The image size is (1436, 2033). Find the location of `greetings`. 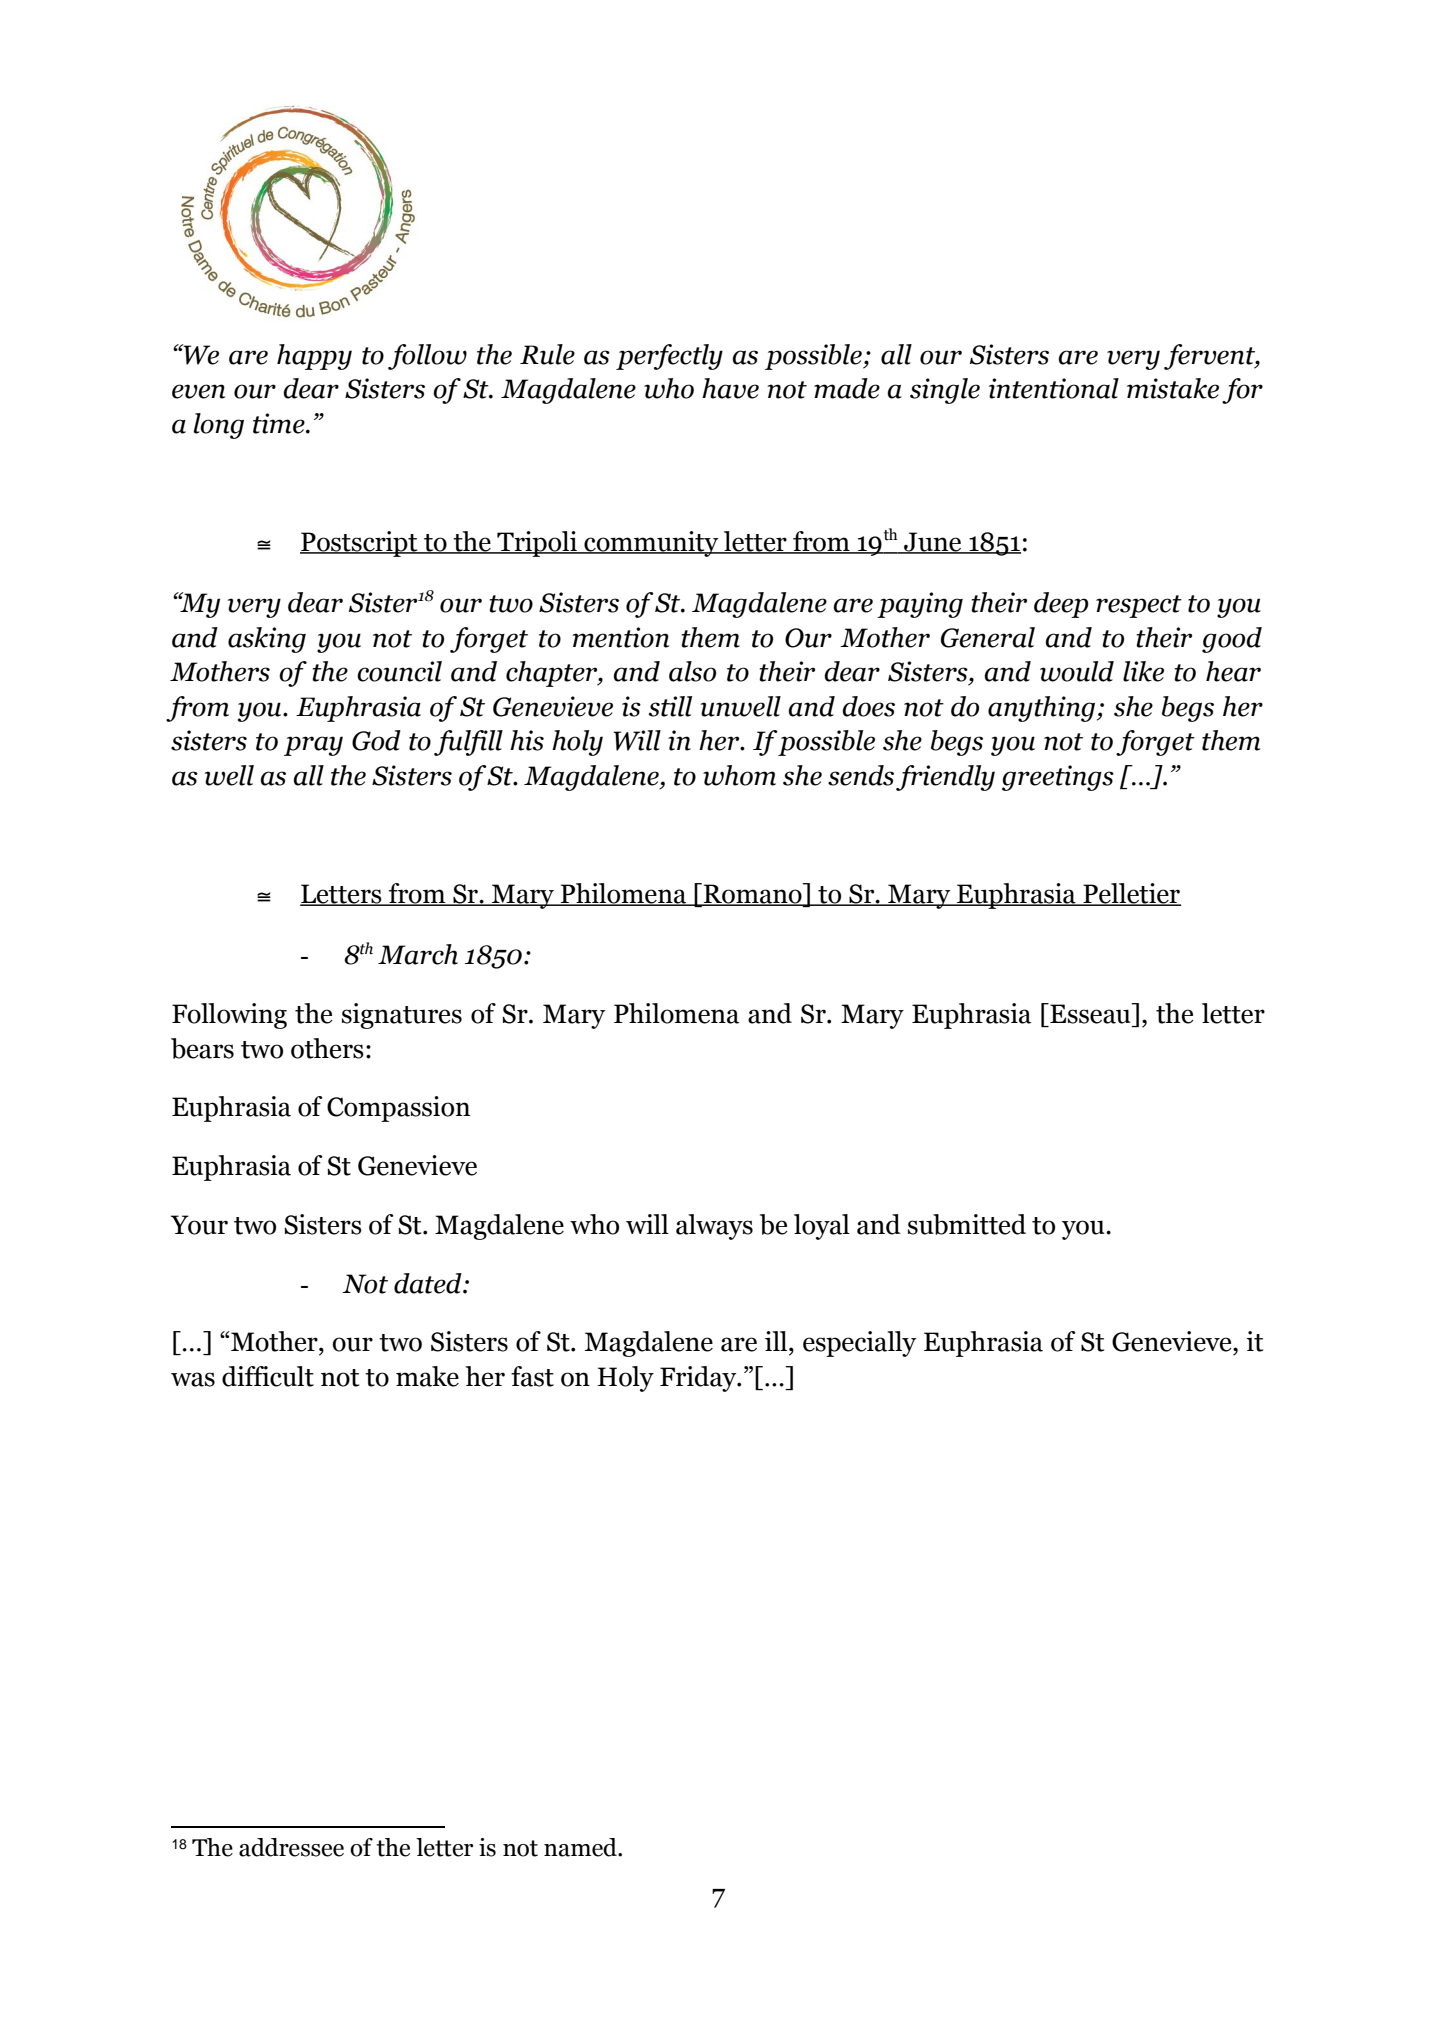

greetings is located at coordinates (1058, 778).
